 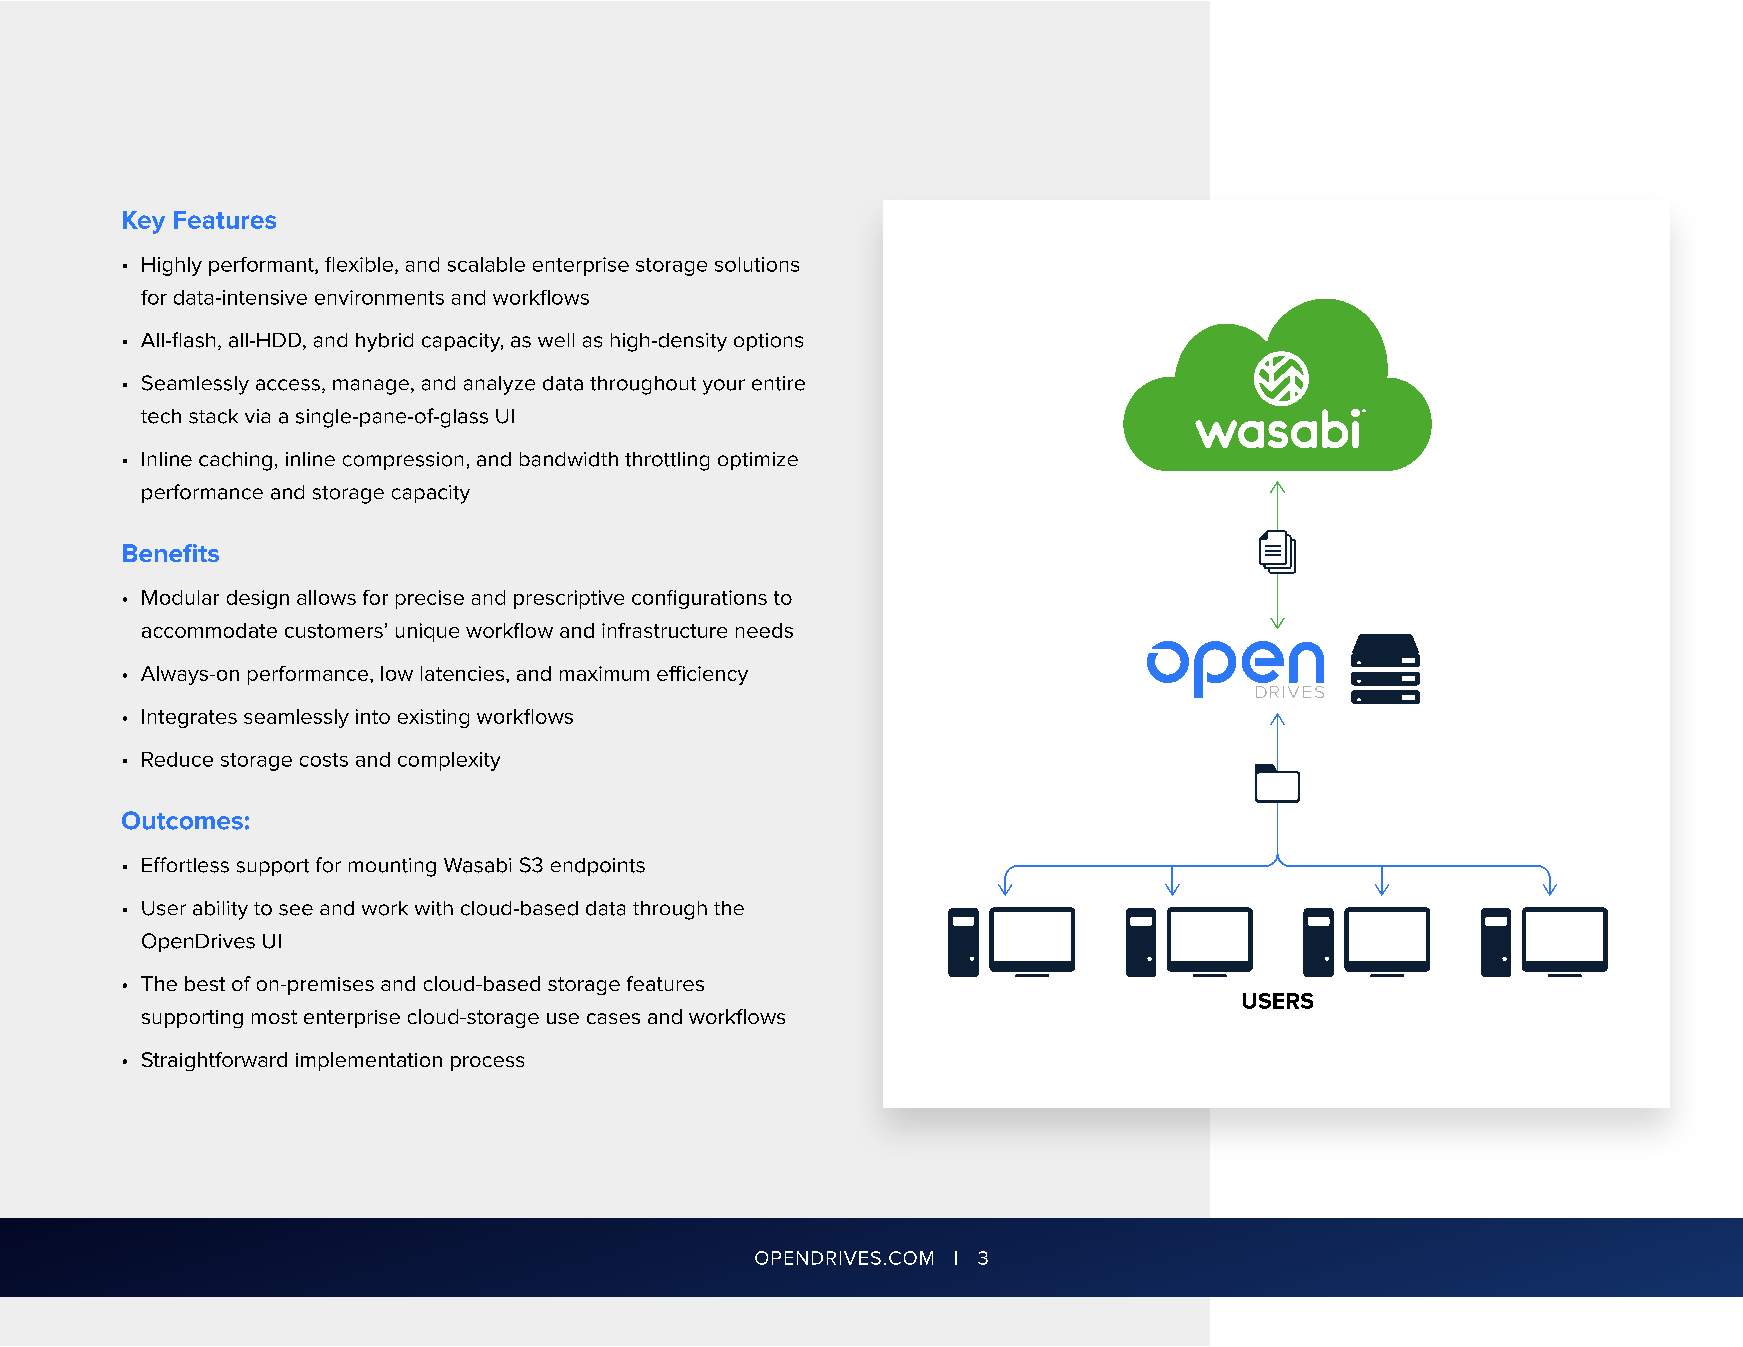 What do you see at coordinates (430, 599) in the document?
I see `precise` at bounding box center [430, 599].
